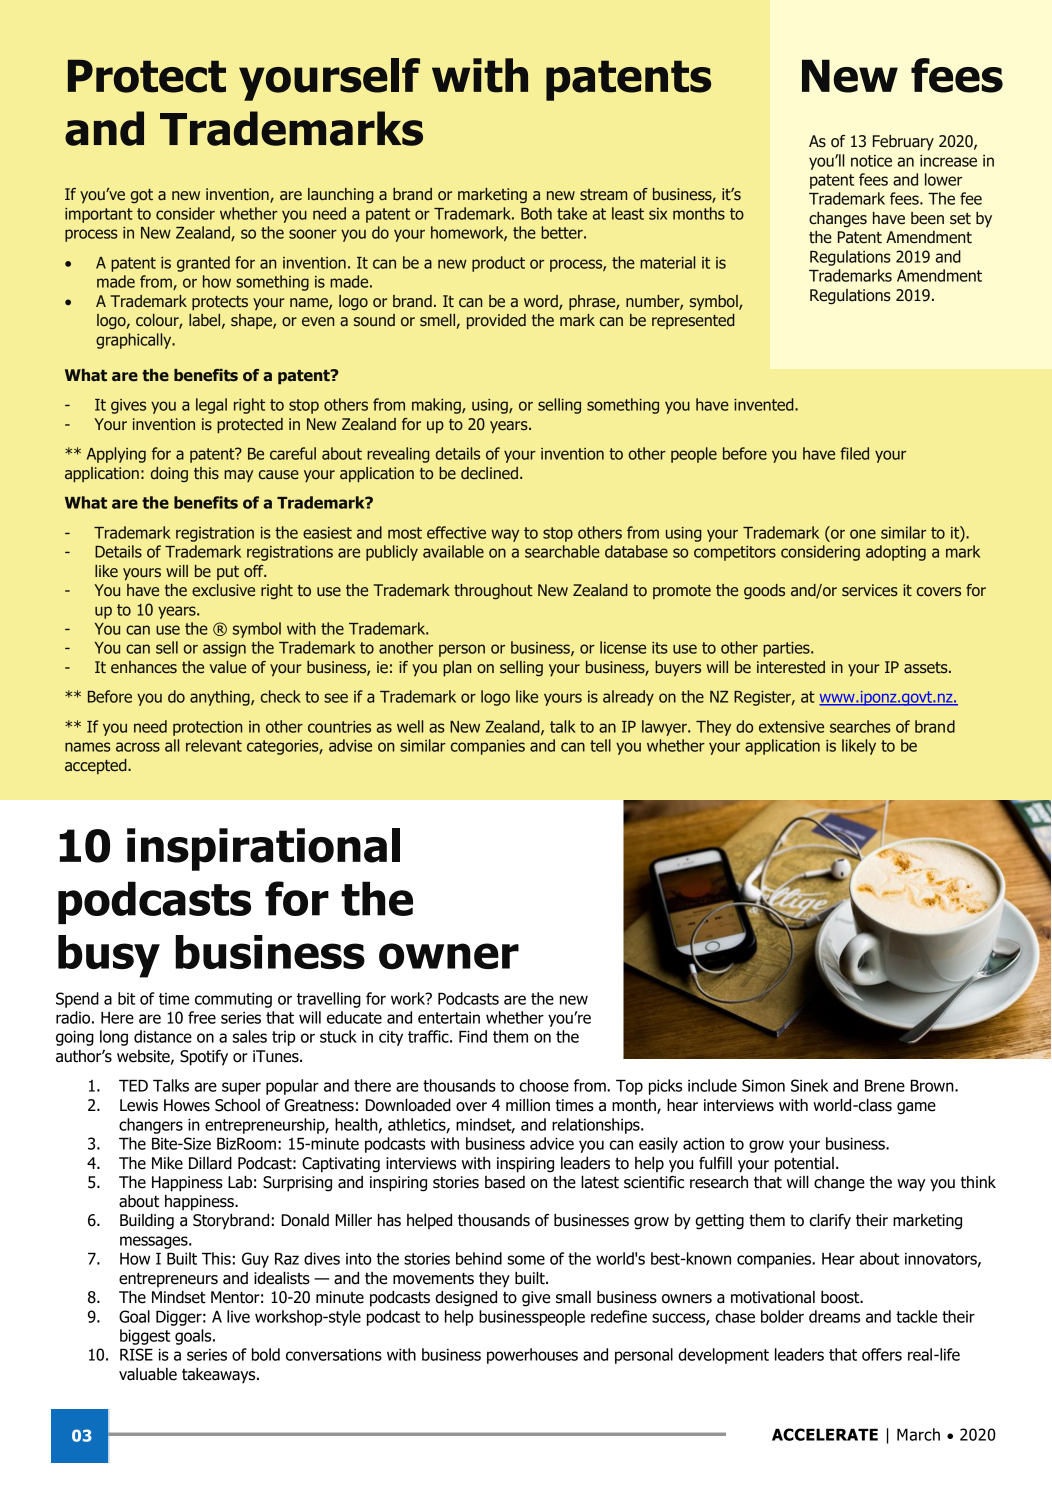 The height and width of the image is (1488, 1052). What do you see at coordinates (860, 726) in the image?
I see `searches` at bounding box center [860, 726].
